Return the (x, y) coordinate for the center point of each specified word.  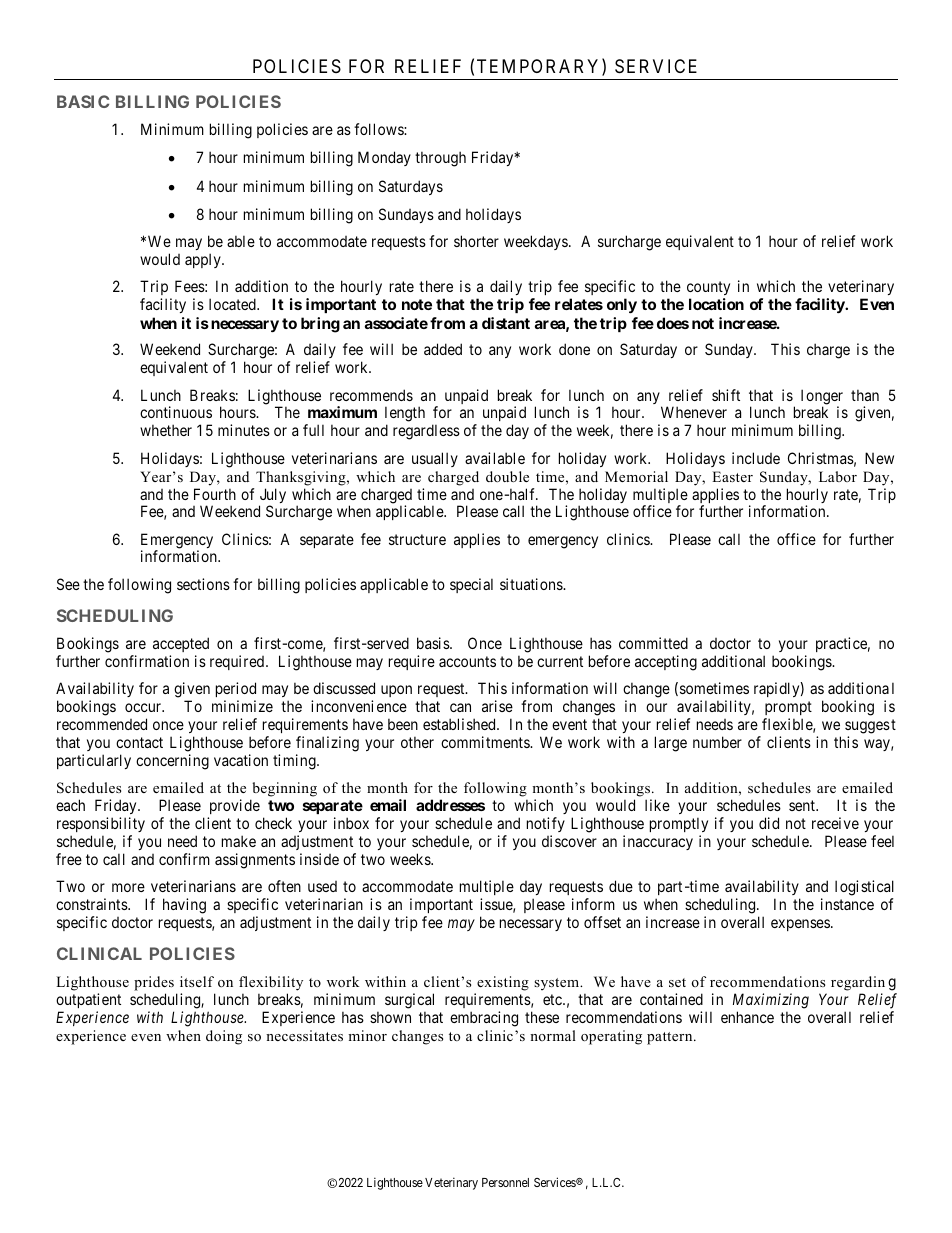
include (756, 458)
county (708, 290)
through (440, 159)
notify (546, 824)
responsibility (101, 824)
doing (224, 1037)
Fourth (215, 494)
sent (803, 805)
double (507, 476)
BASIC (83, 101)
